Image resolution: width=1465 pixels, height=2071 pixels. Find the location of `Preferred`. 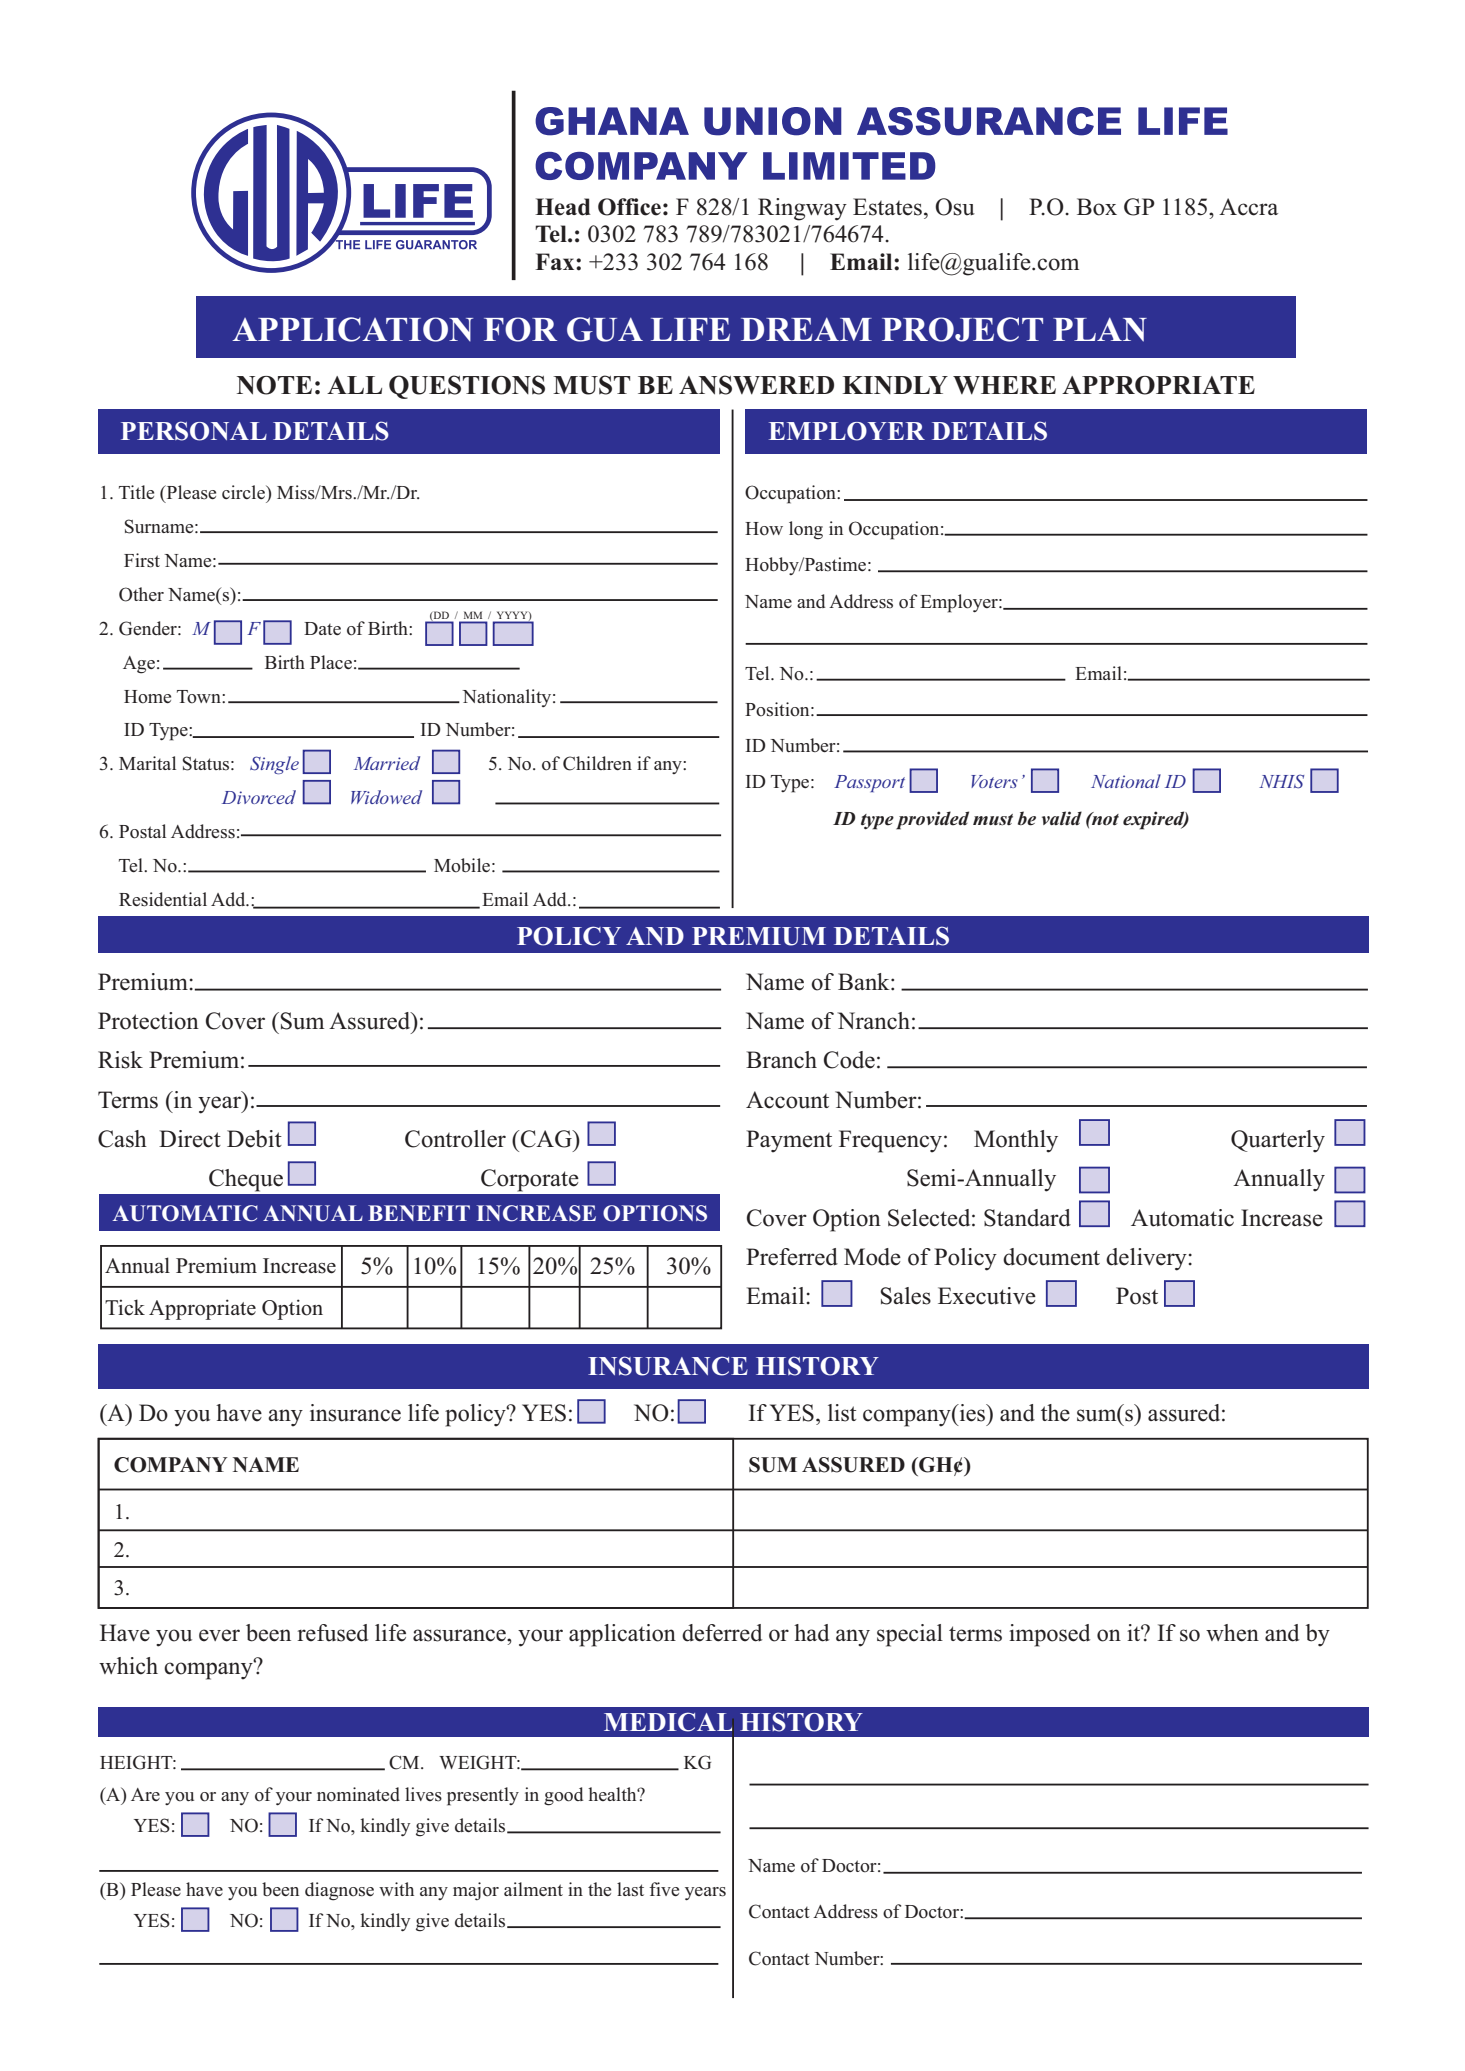

Preferred is located at coordinates (792, 1257).
